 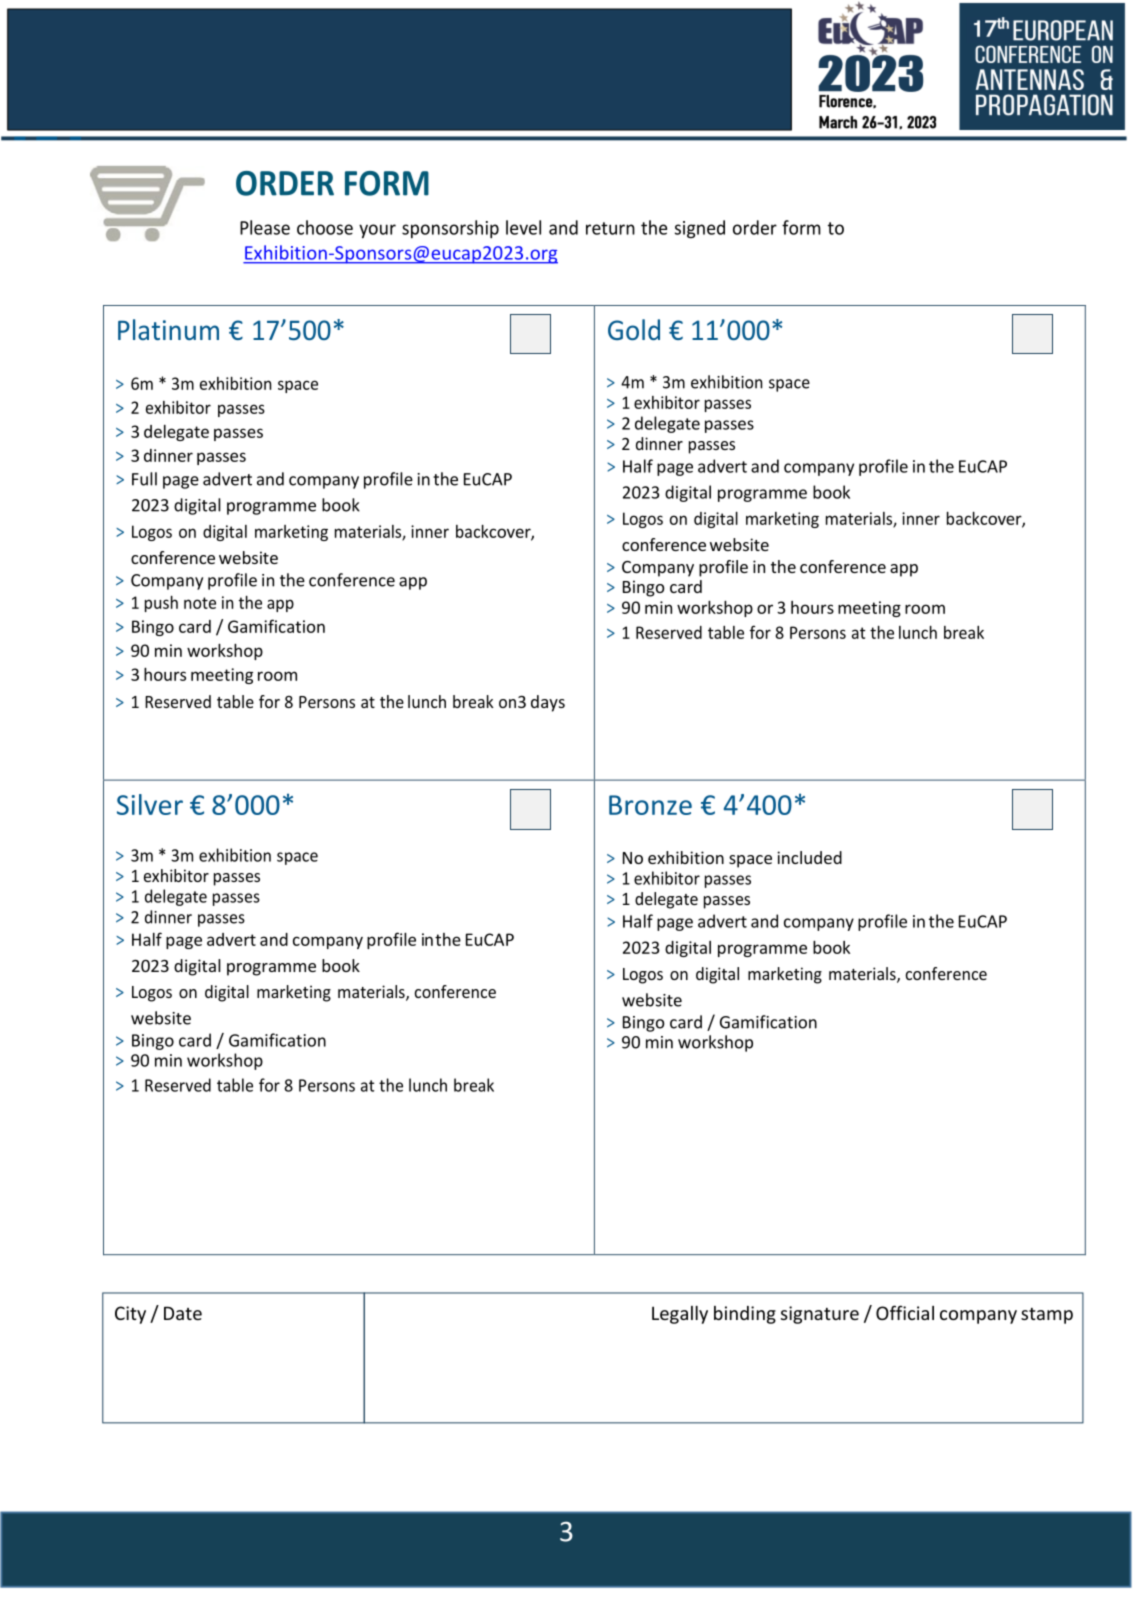 I want to click on Please, so click(x=265, y=227).
